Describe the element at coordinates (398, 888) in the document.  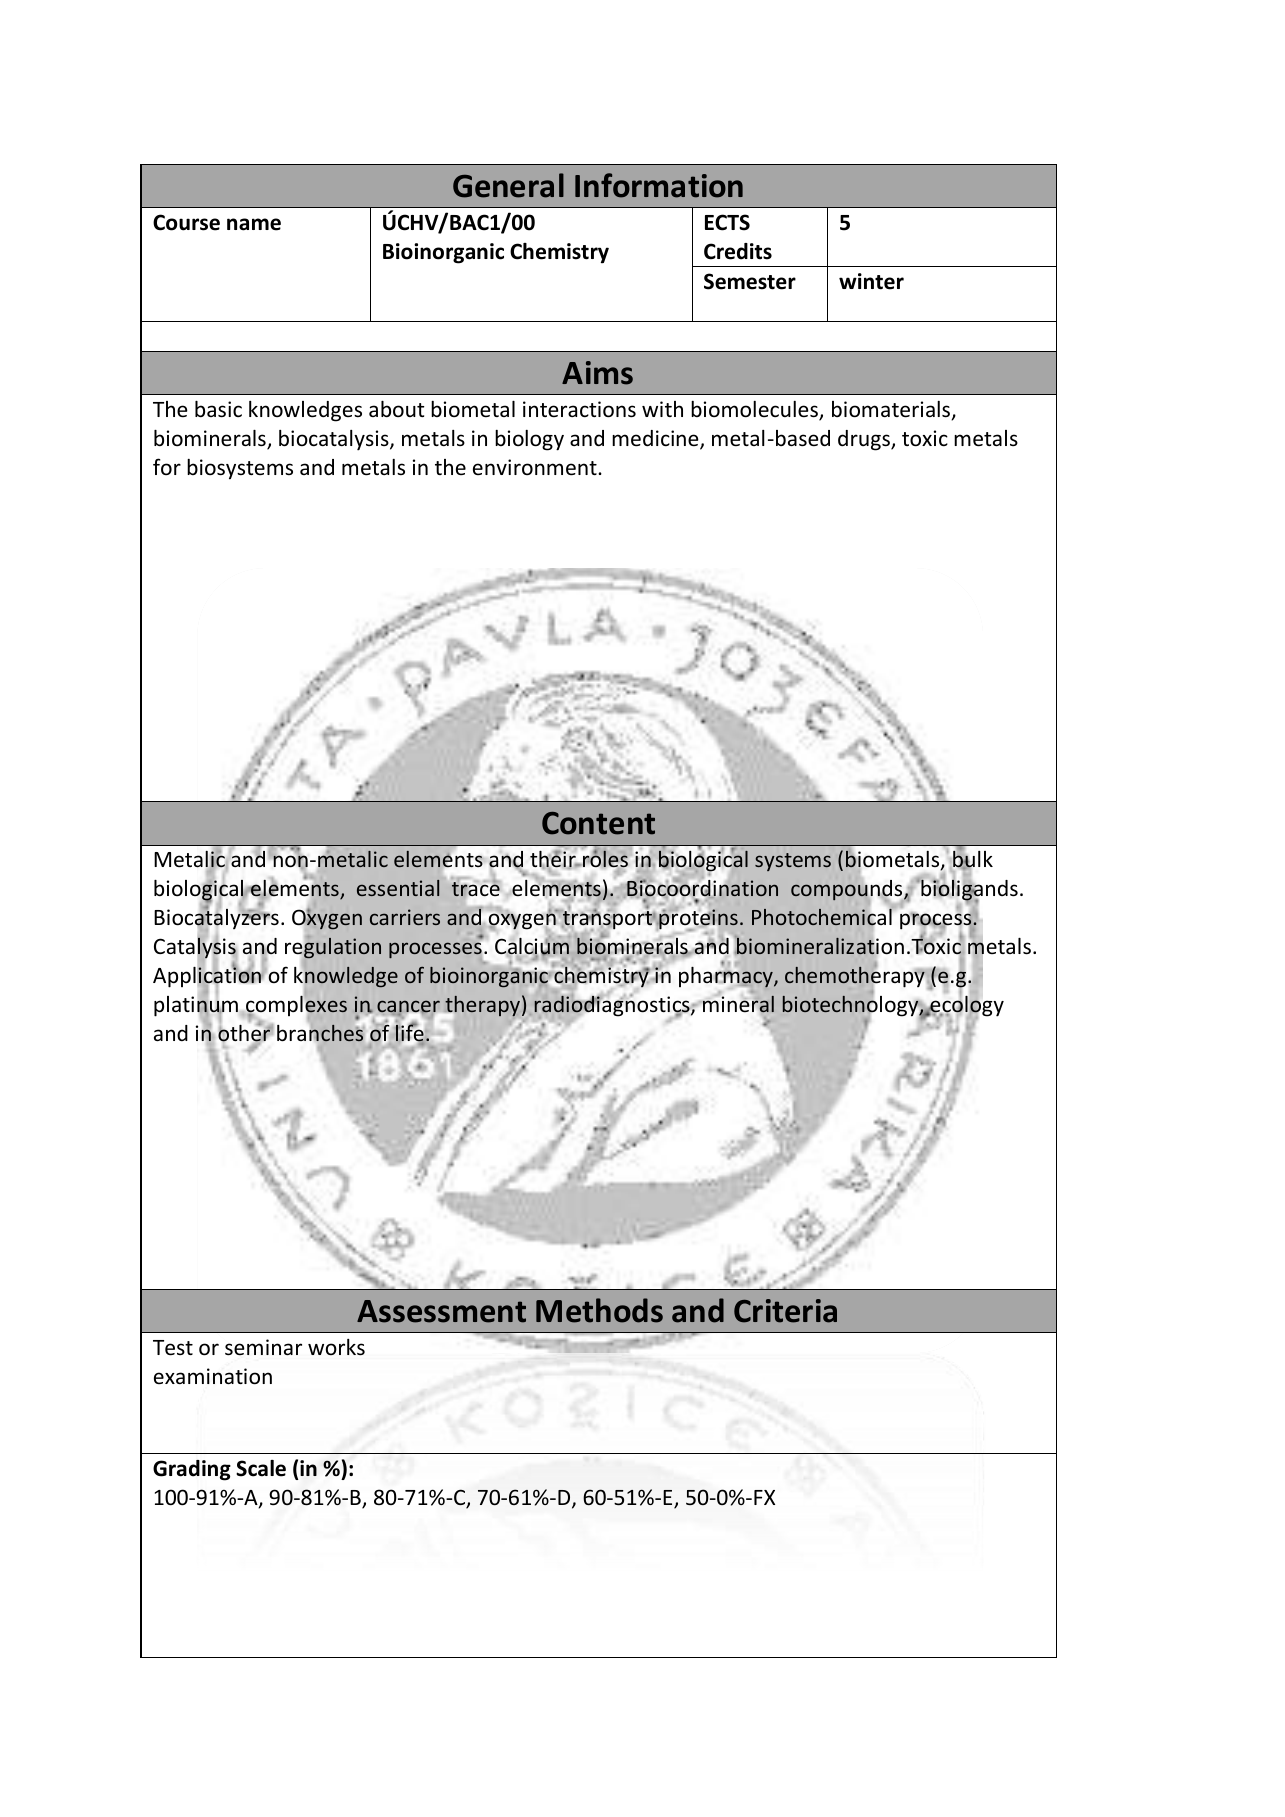
I see `essential` at that location.
